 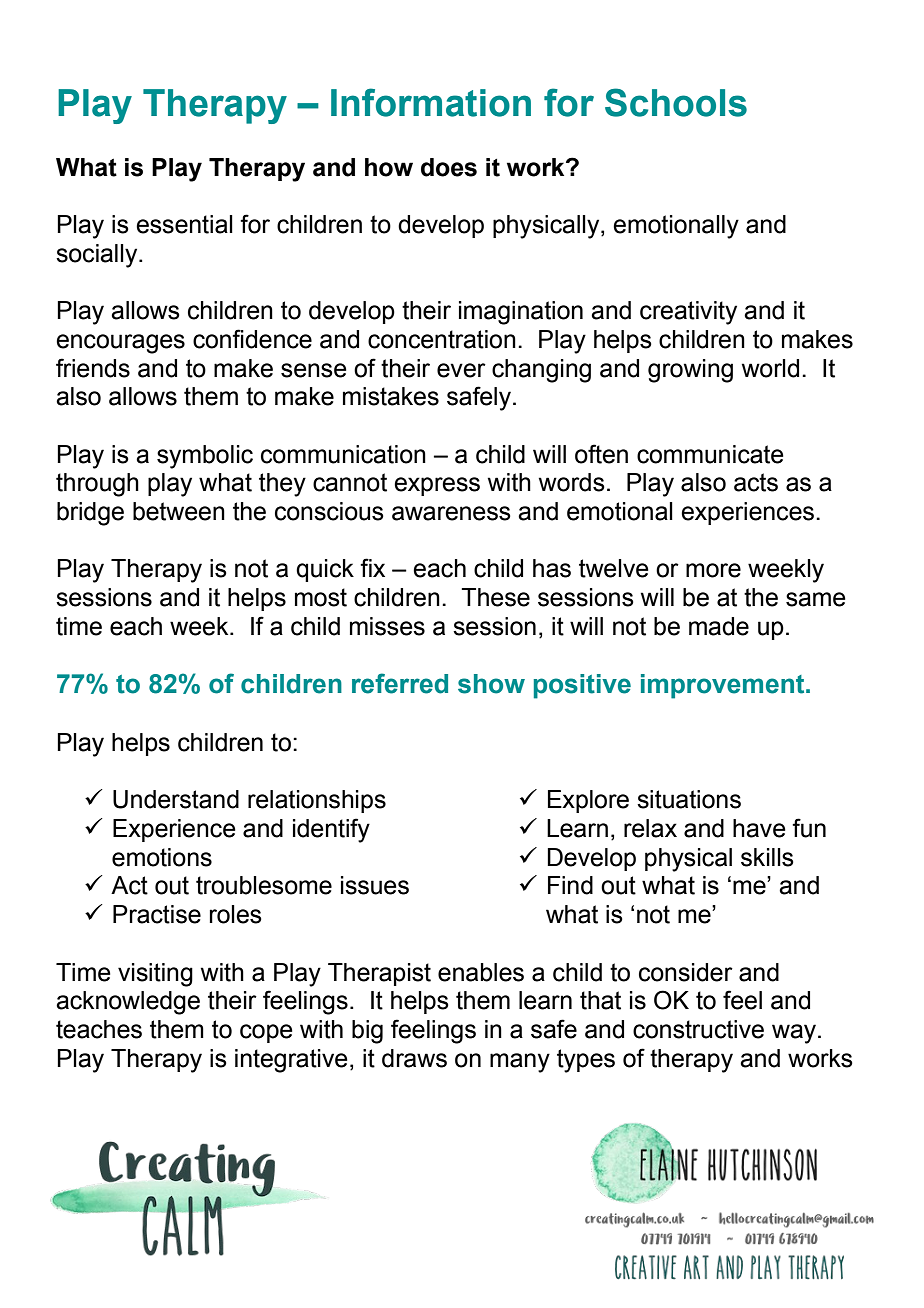 What do you see at coordinates (698, 1029) in the screenshot?
I see `constructive` at bounding box center [698, 1029].
